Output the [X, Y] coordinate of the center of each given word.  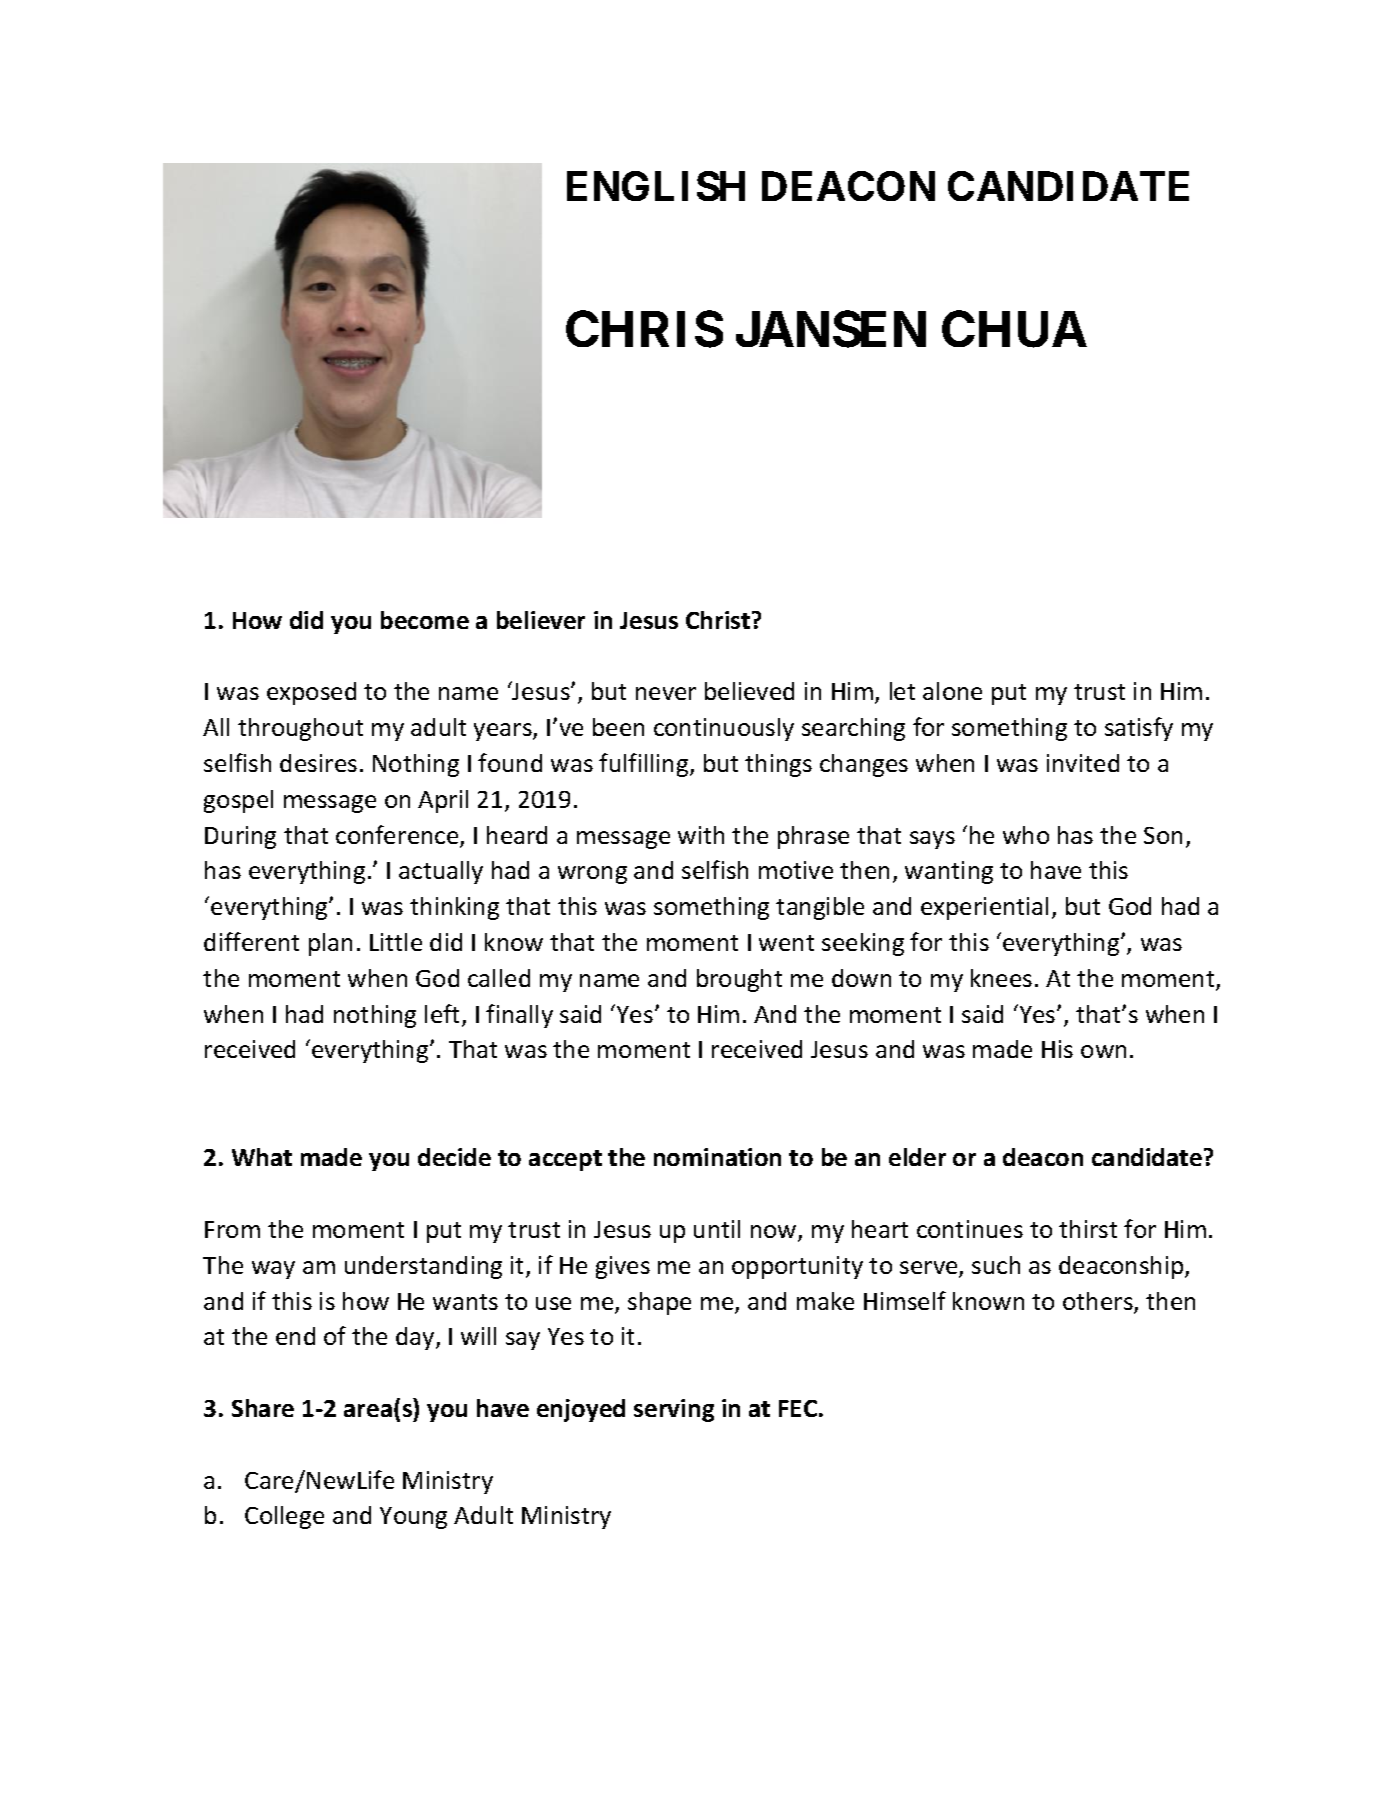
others [1099, 1302]
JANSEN [831, 329]
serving [674, 1410]
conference [398, 836]
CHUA [1014, 329]
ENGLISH [656, 186]
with [701, 835]
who [1026, 835]
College [284, 1517]
